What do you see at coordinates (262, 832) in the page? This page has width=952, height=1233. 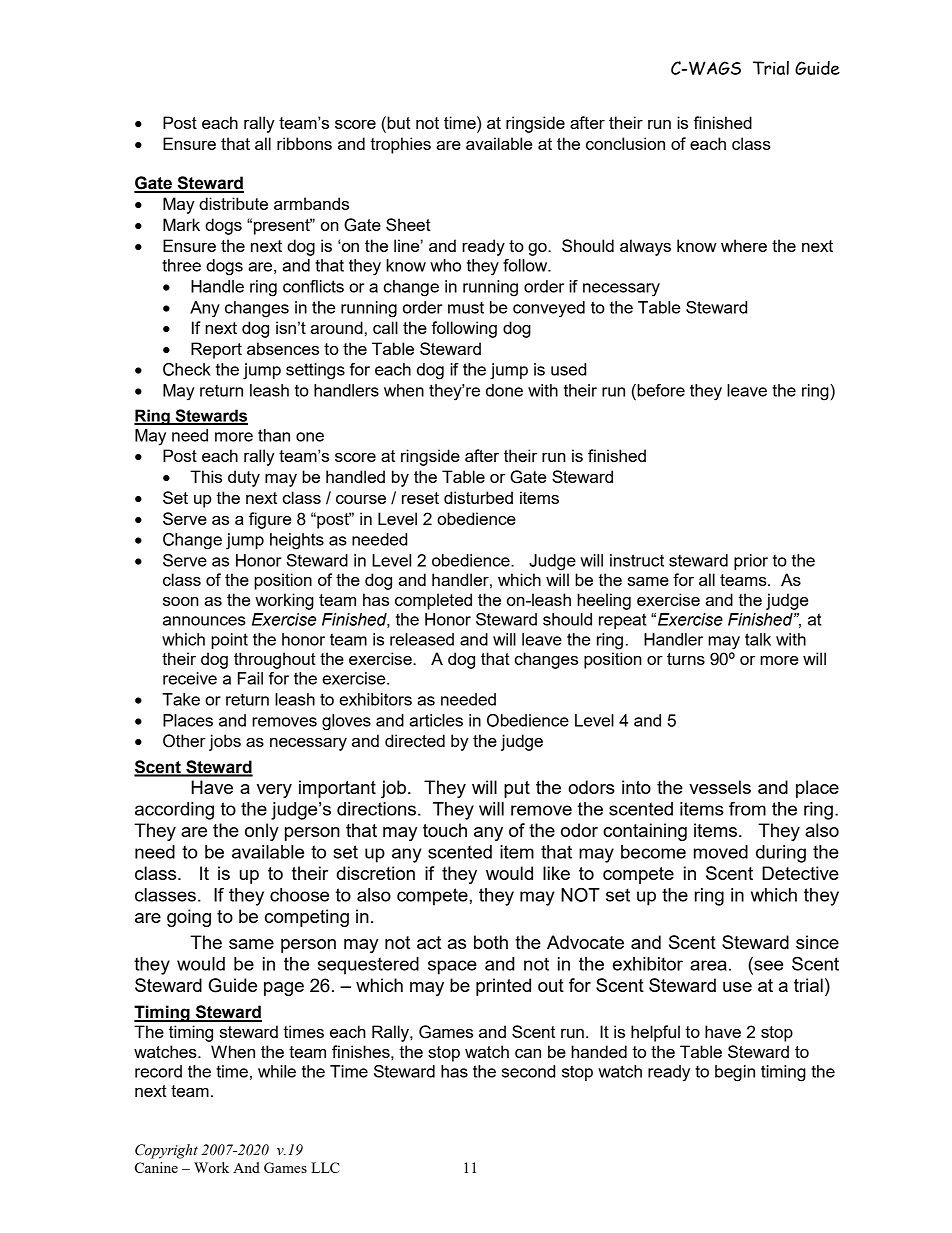 I see `only` at bounding box center [262, 832].
